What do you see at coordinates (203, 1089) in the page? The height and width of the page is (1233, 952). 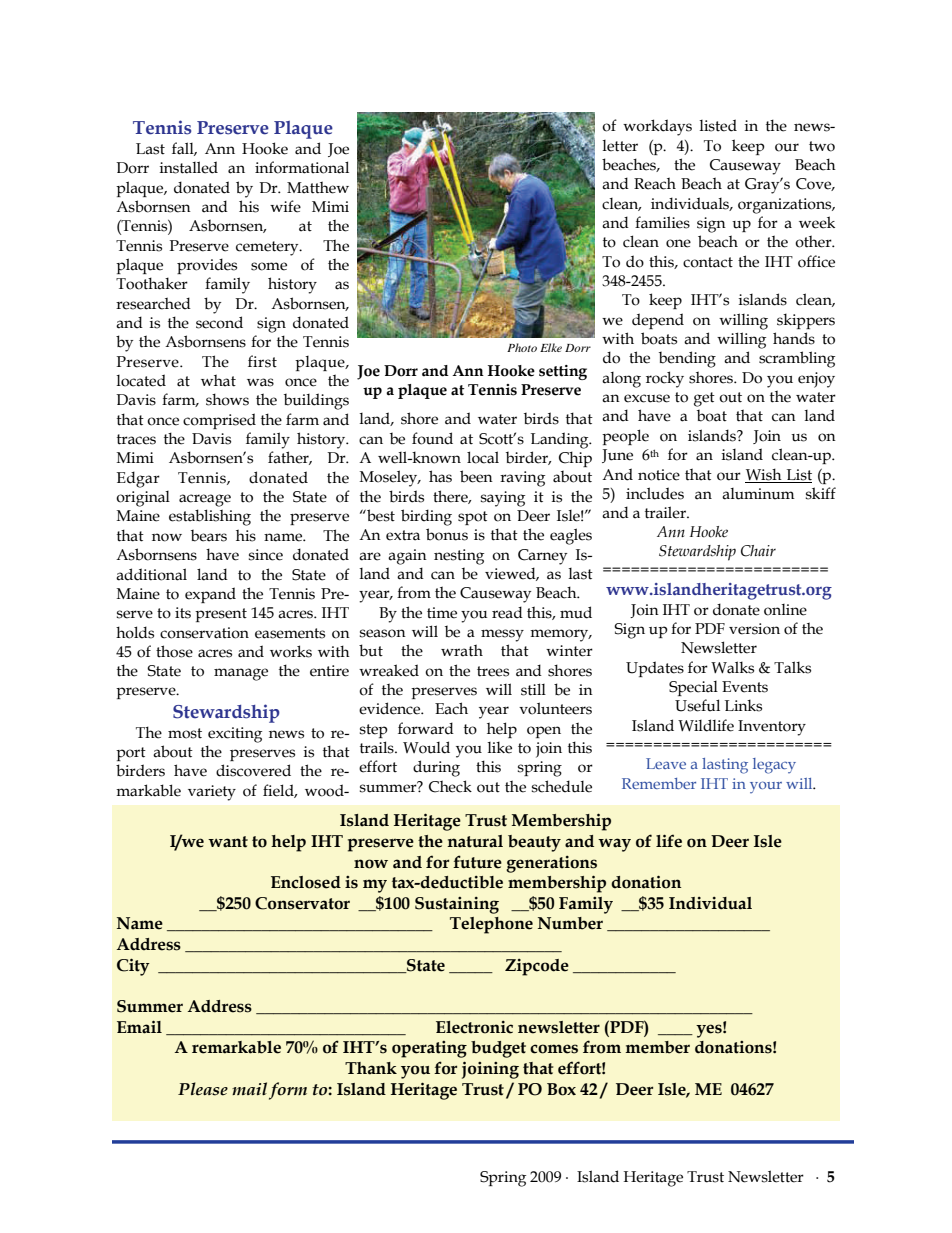 I see `Please` at bounding box center [203, 1089].
